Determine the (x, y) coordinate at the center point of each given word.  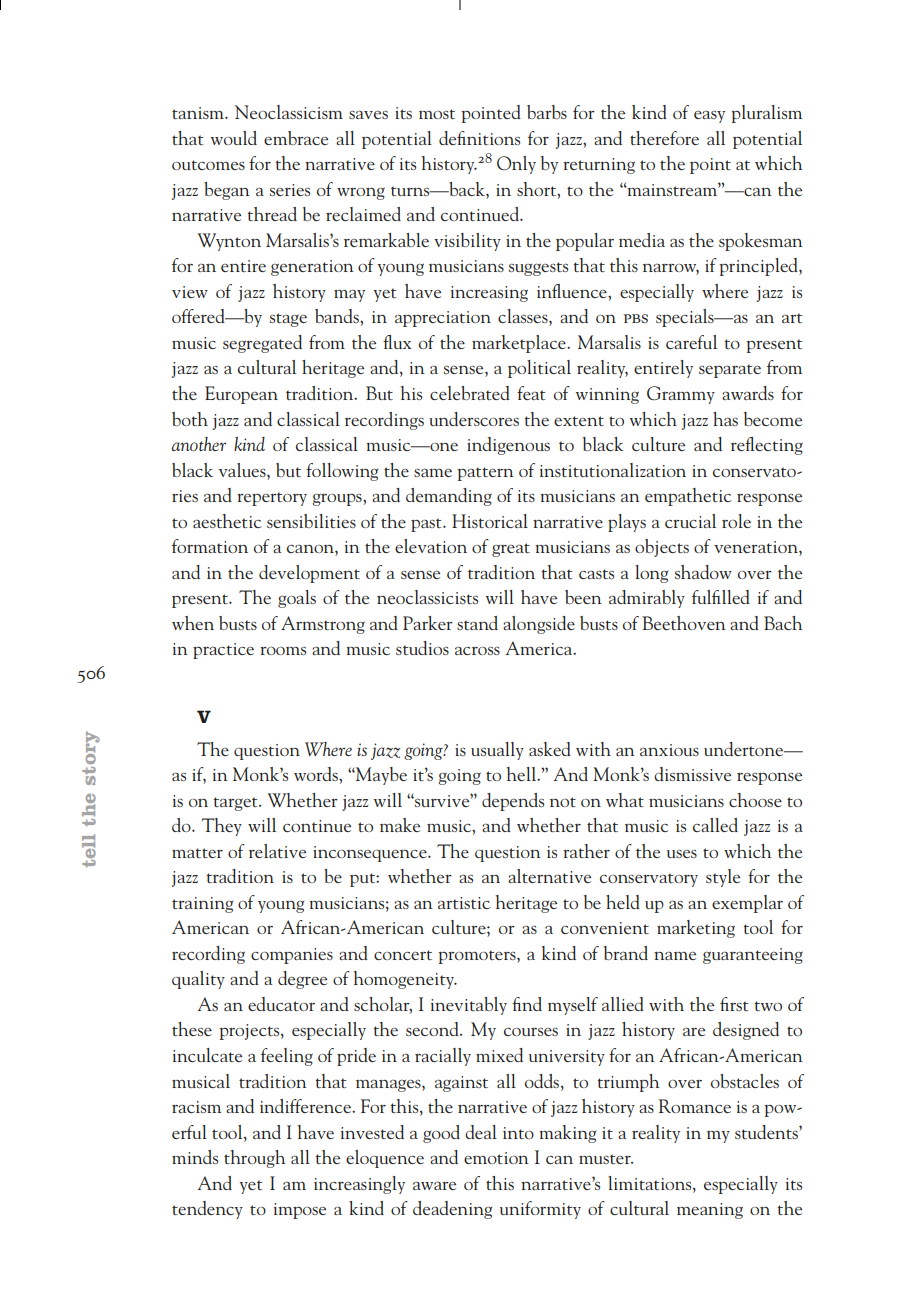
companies (292, 956)
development (309, 574)
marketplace (520, 344)
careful (691, 342)
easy (709, 117)
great (511, 550)
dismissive (692, 774)
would (234, 138)
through (254, 1159)
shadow (703, 572)
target (237, 804)
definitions (479, 138)
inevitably (469, 1006)
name (675, 955)
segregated (262, 344)
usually (497, 751)
